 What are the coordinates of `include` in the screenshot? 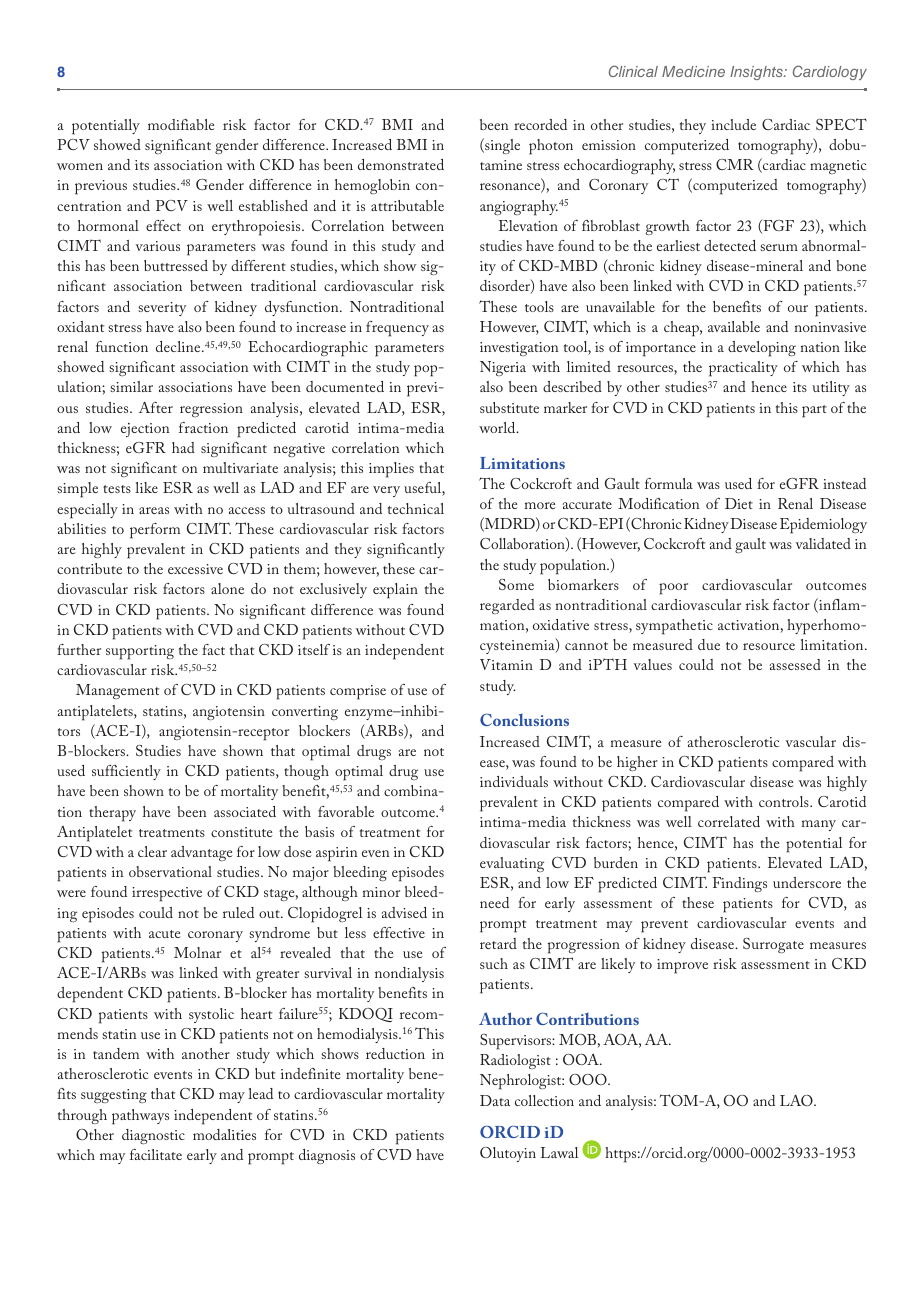 It's located at (733, 124).
